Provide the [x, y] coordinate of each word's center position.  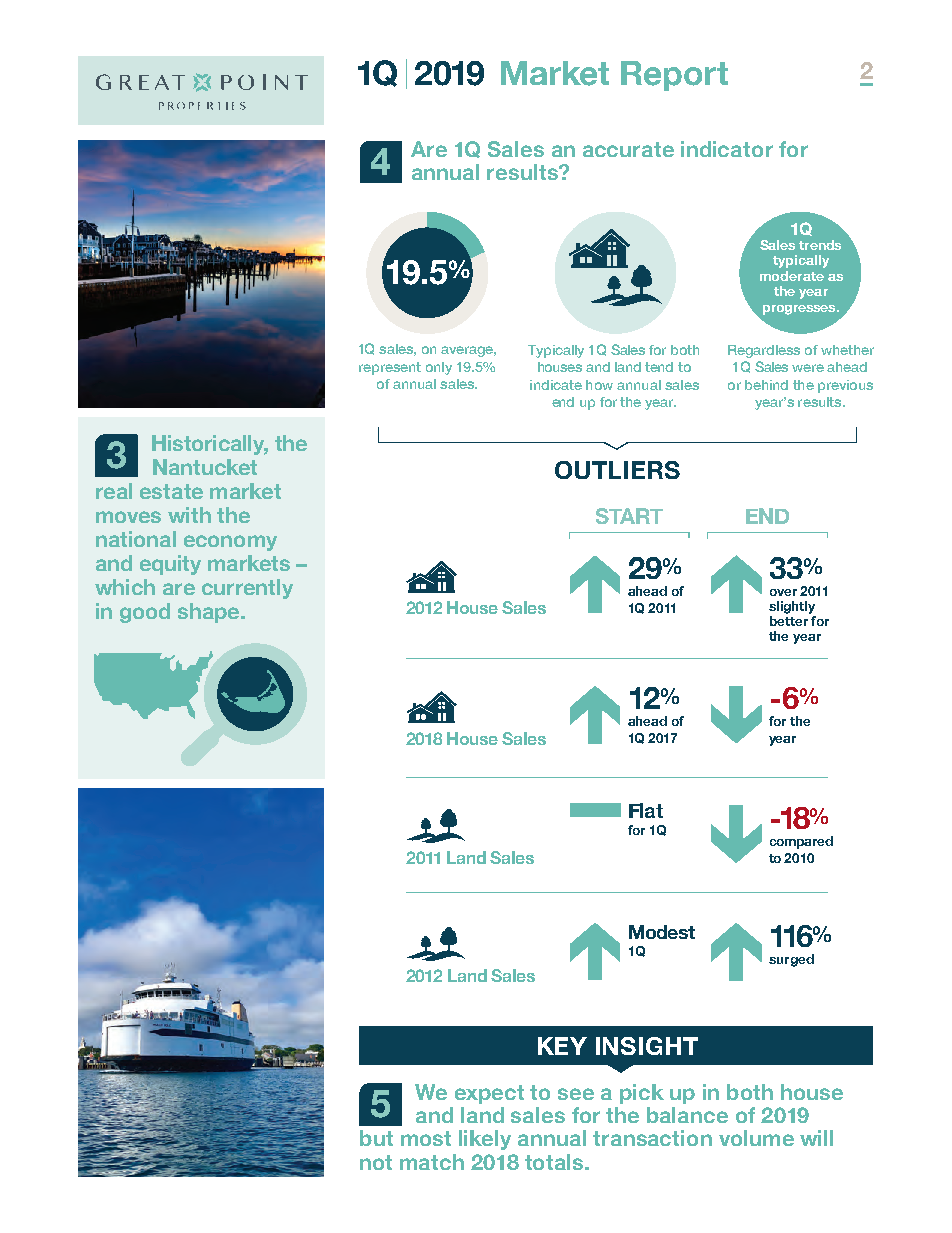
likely [485, 1140]
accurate [628, 149]
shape [210, 613]
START [629, 516]
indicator [727, 149]
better [789, 621]
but [376, 1138]
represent [390, 368]
